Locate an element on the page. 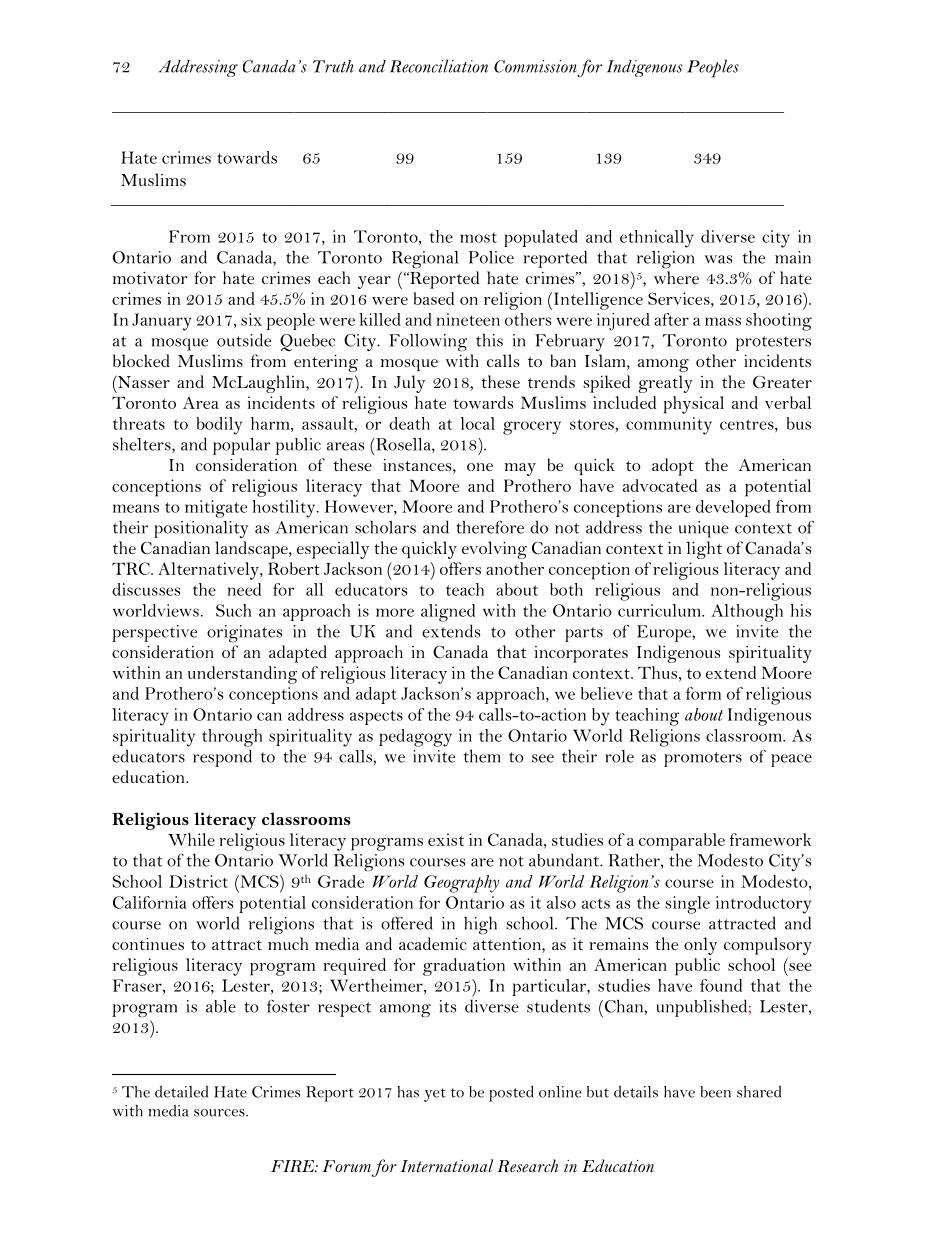  Truth is located at coordinates (333, 66).
